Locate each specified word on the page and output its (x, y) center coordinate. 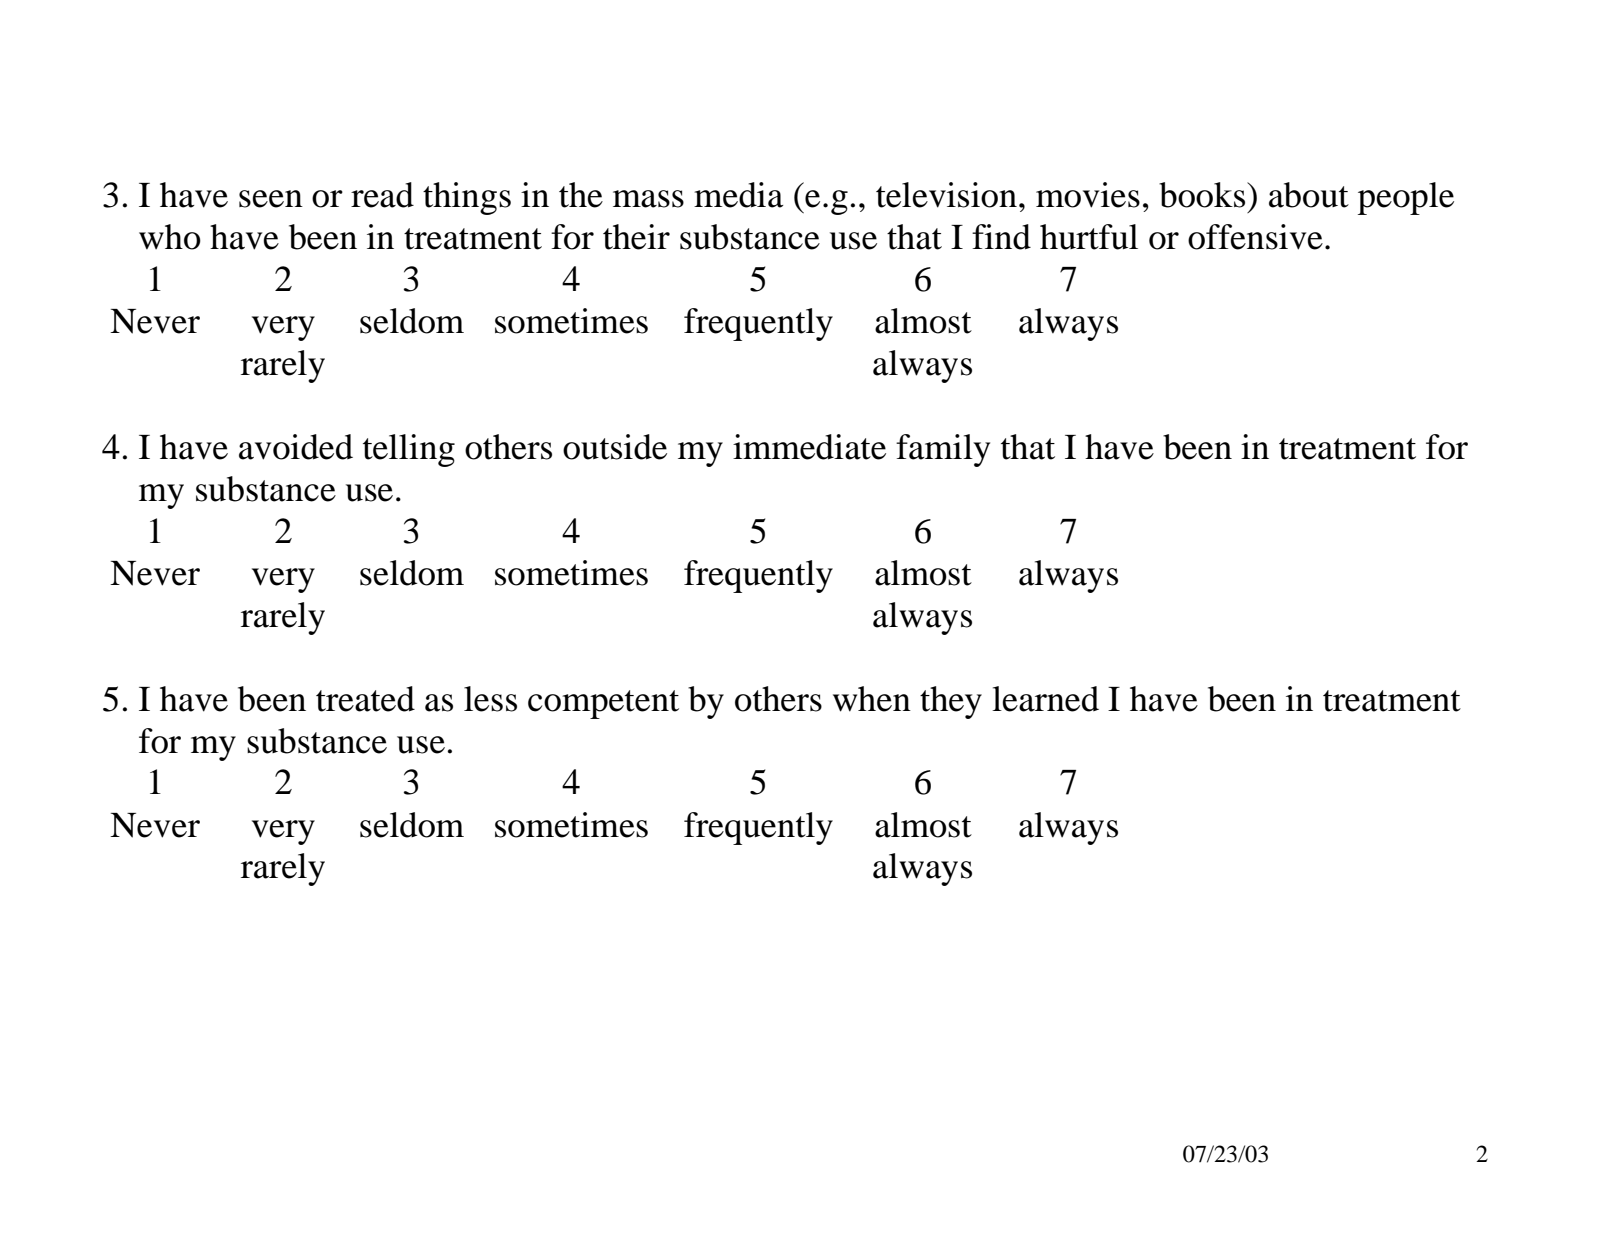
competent (603, 704)
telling (409, 450)
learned (1045, 699)
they (951, 702)
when (872, 699)
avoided (296, 447)
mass (648, 199)
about (1309, 195)
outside (615, 447)
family (943, 450)
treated (365, 699)
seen (271, 199)
